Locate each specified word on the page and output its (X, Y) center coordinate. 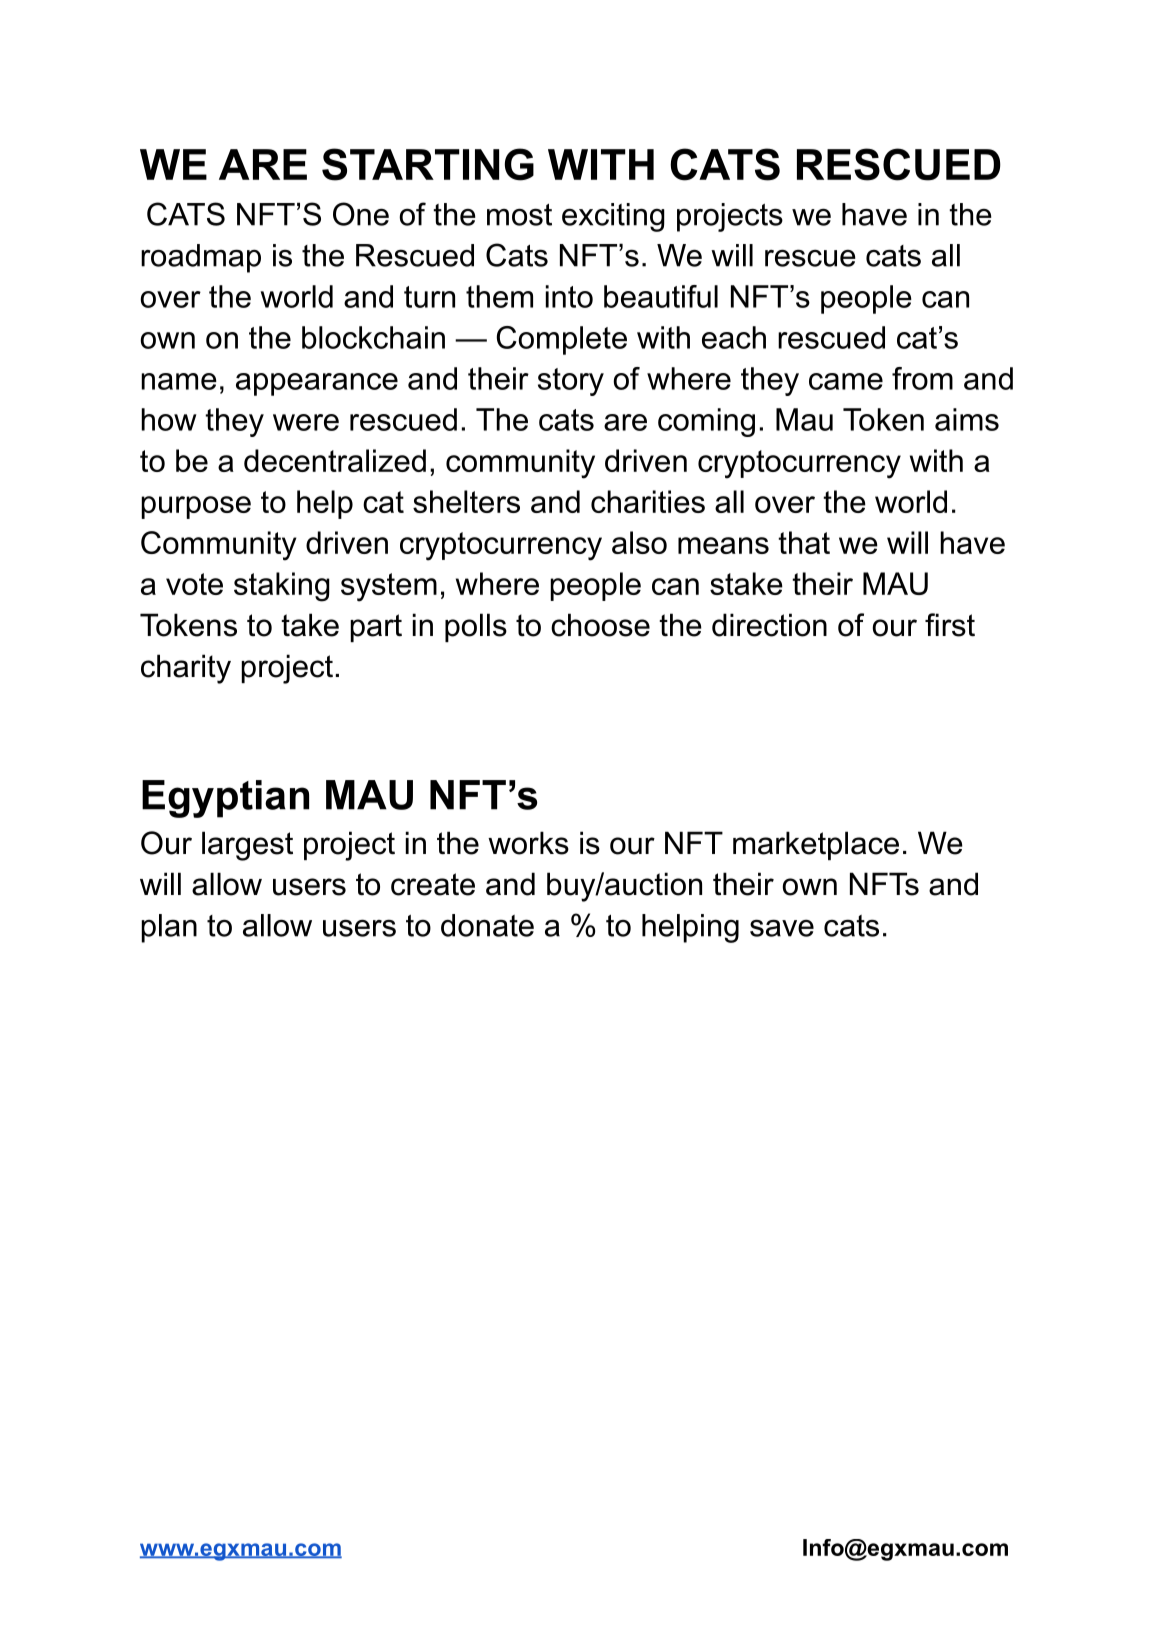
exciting (613, 217)
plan (169, 928)
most (519, 215)
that (804, 542)
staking (282, 587)
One (361, 214)
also (639, 542)
